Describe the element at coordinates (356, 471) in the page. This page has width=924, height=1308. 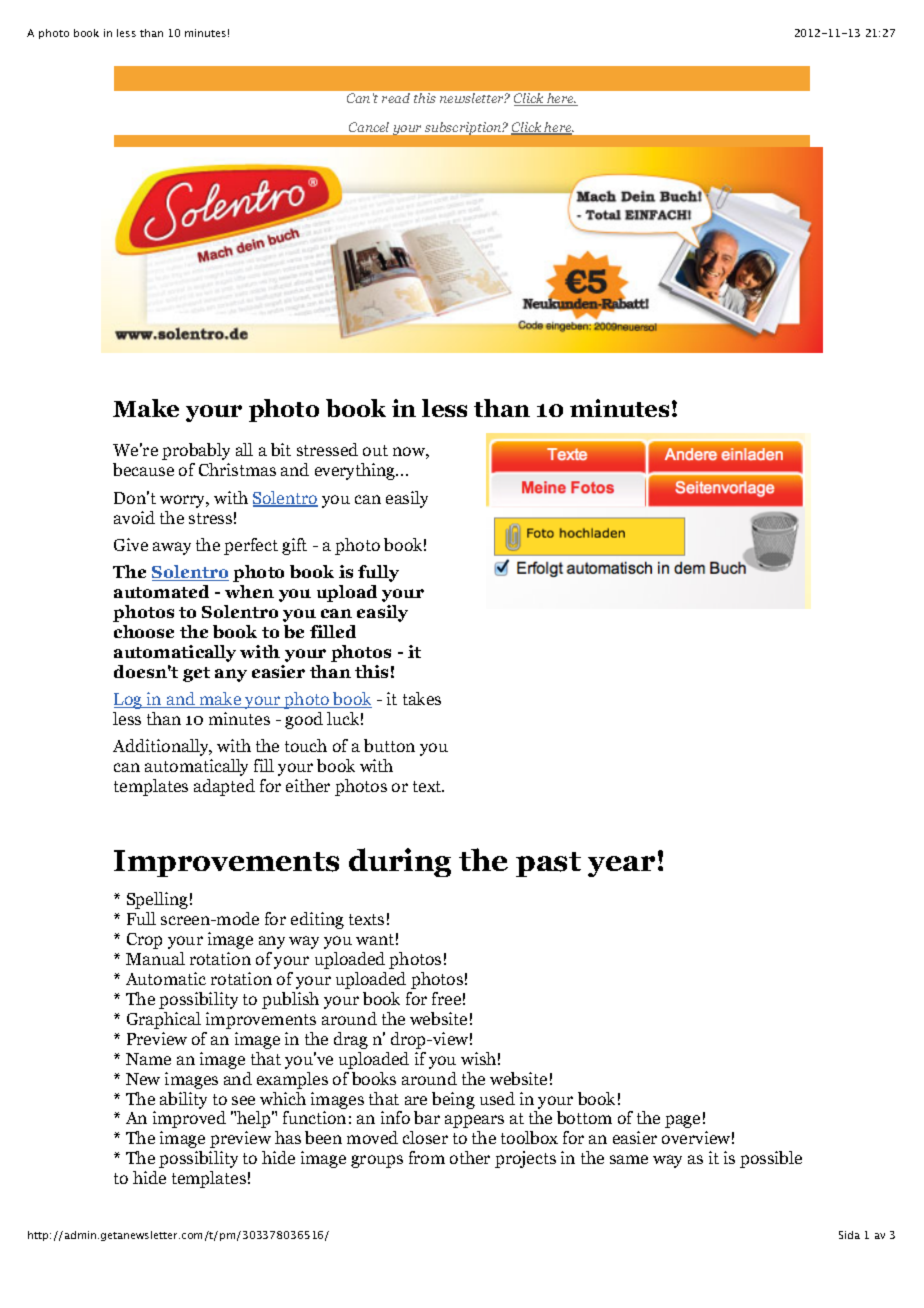
I see `everything` at that location.
